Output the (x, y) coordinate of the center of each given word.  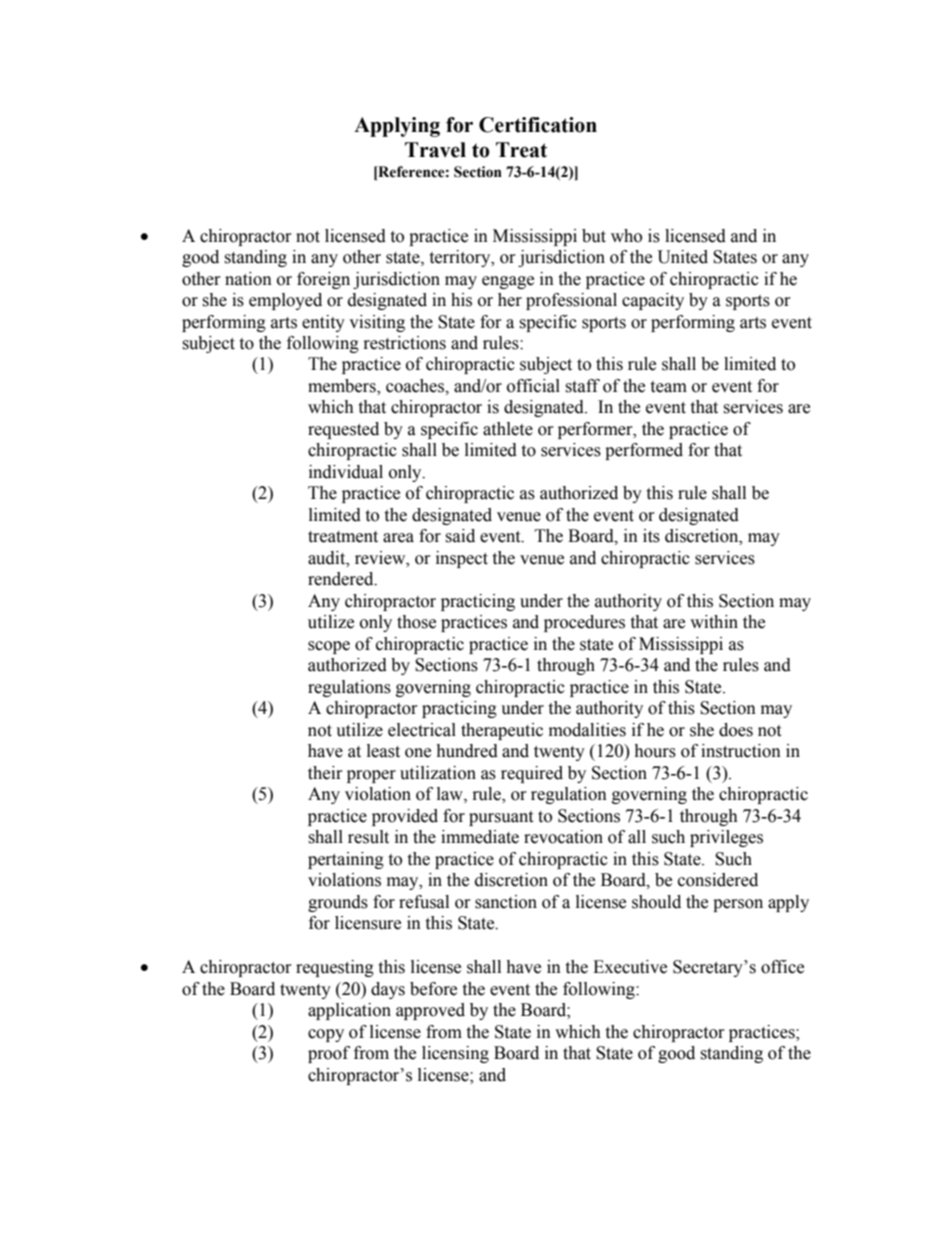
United (683, 257)
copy (326, 1035)
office (782, 967)
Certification (538, 125)
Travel (435, 150)
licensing (455, 1054)
